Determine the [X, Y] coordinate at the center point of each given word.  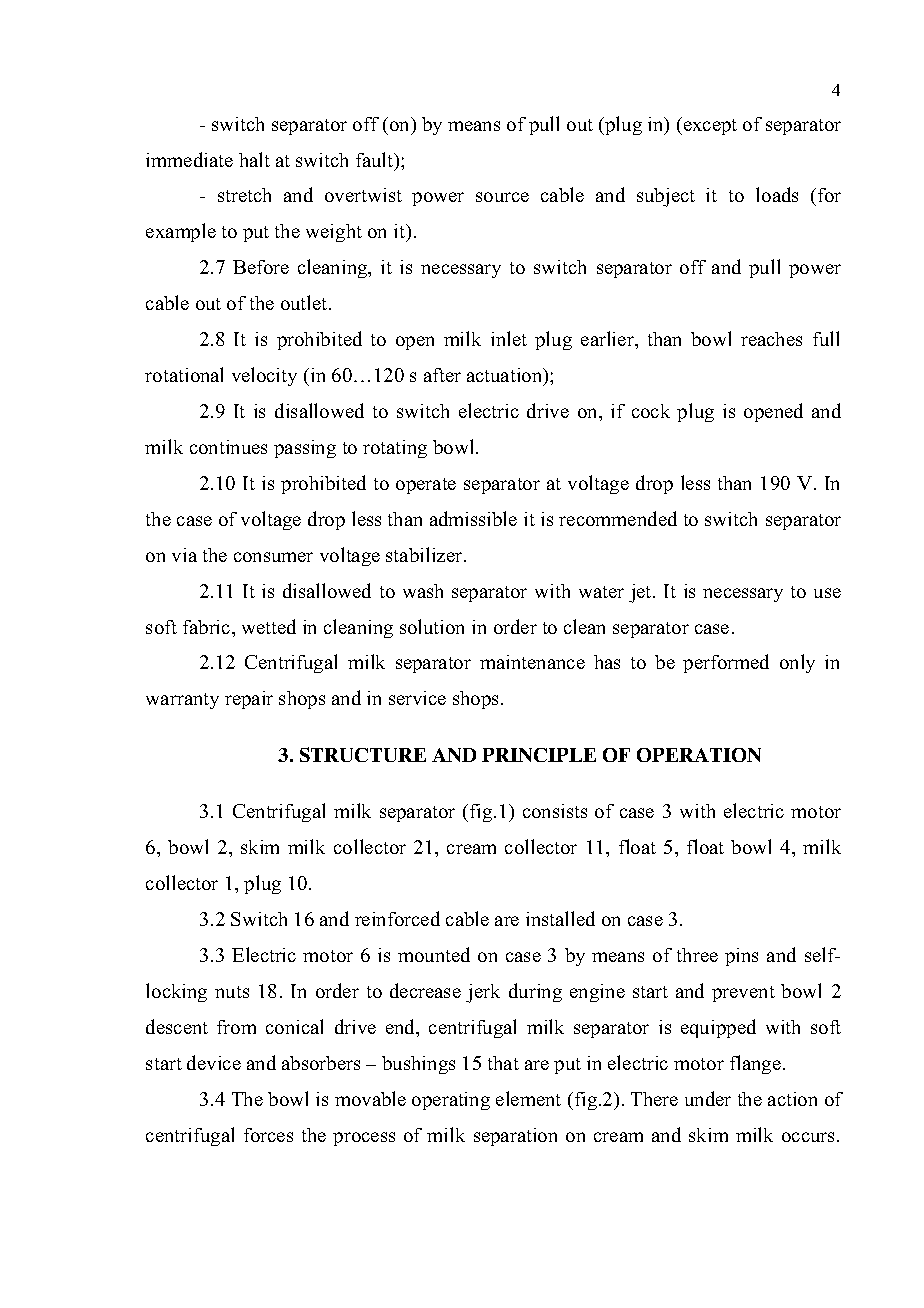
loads [777, 194]
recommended [618, 518]
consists [555, 811]
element [528, 1098]
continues [228, 447]
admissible [473, 518]
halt [254, 159]
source [502, 197]
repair [249, 700]
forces [268, 1135]
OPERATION [699, 755]
